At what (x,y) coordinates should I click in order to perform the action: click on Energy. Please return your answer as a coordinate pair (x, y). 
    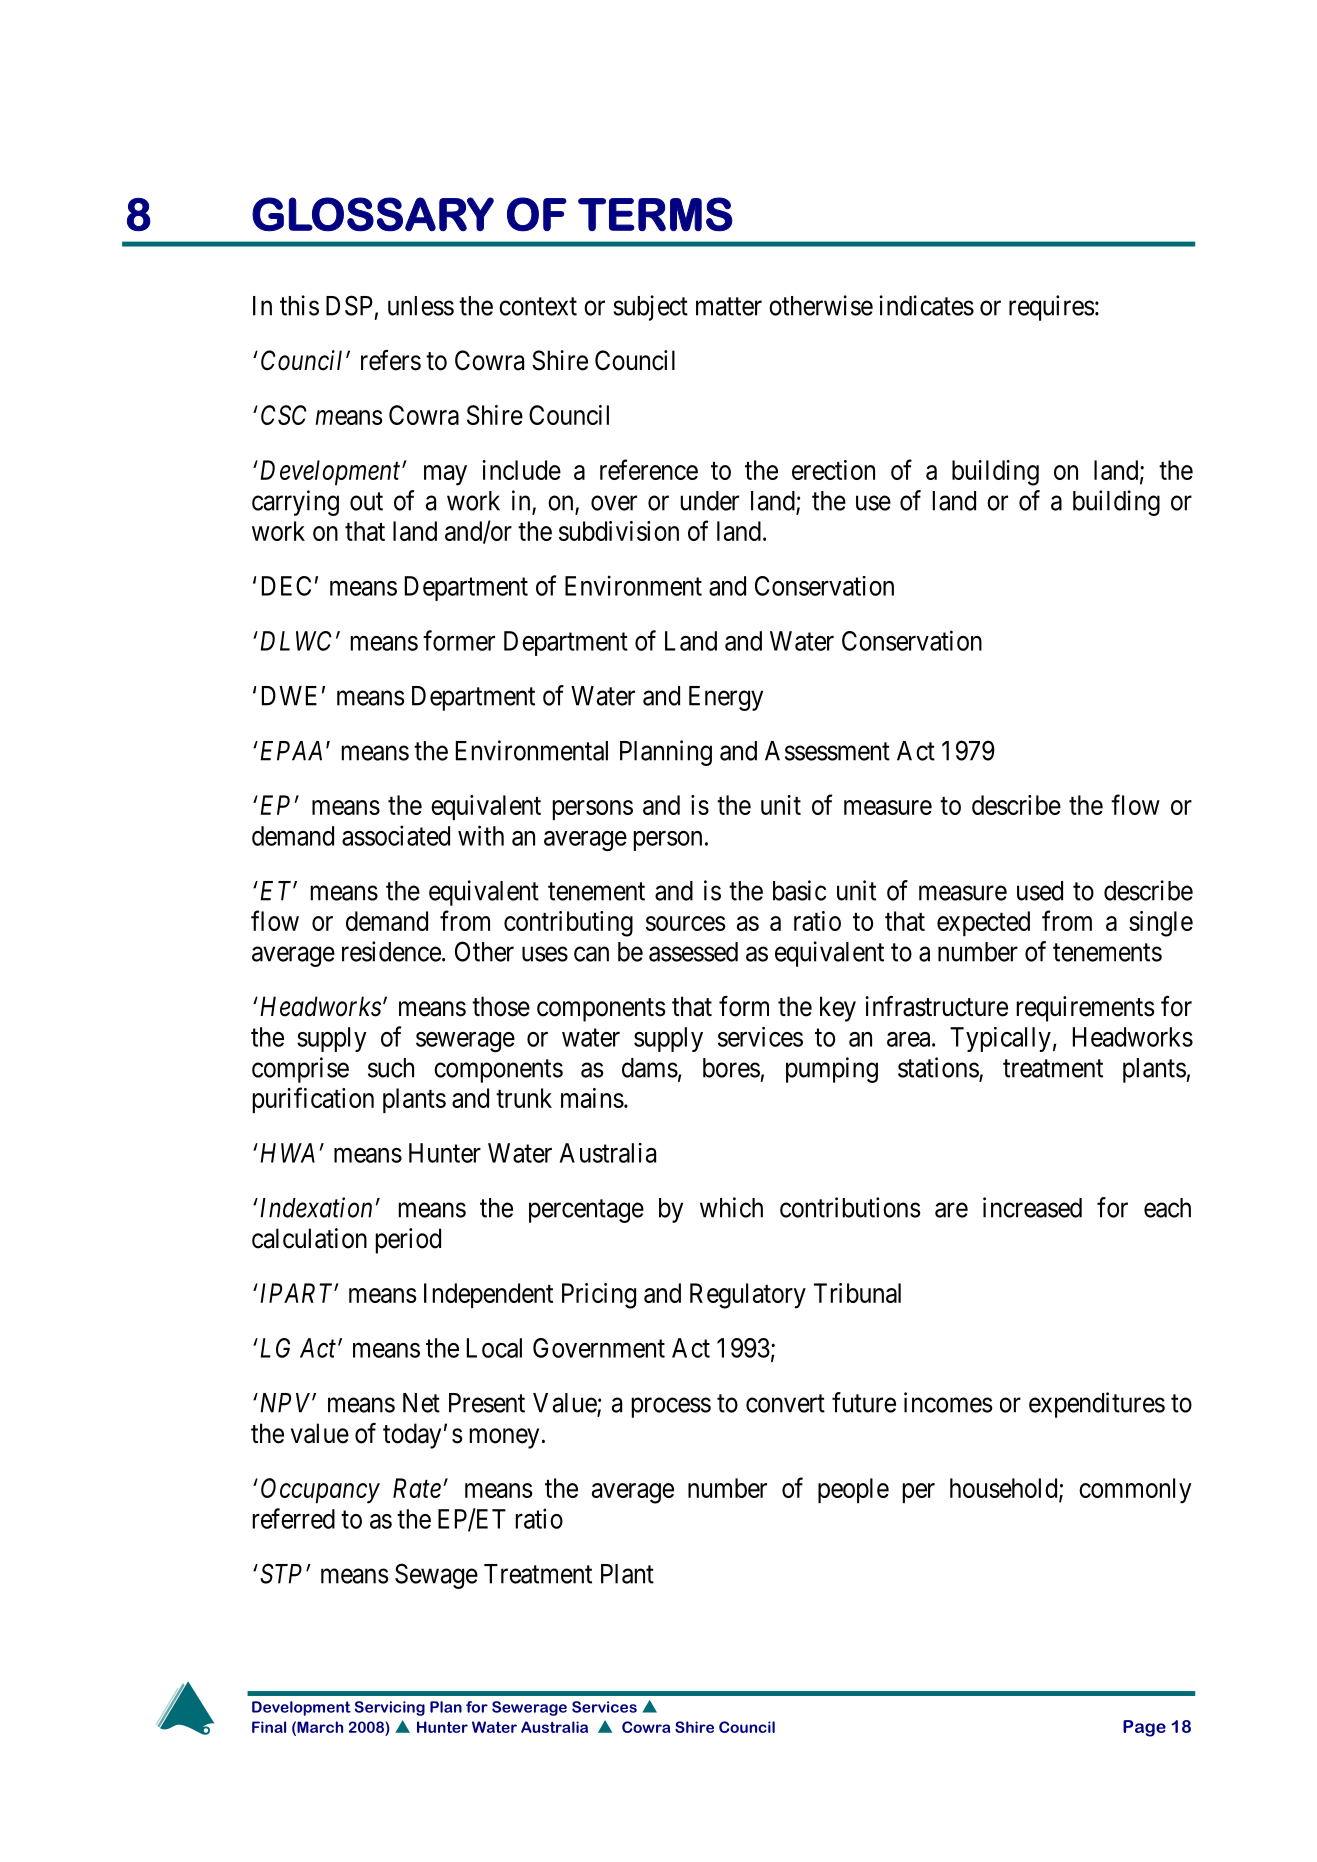
    Looking at the image, I should click on (726, 698).
